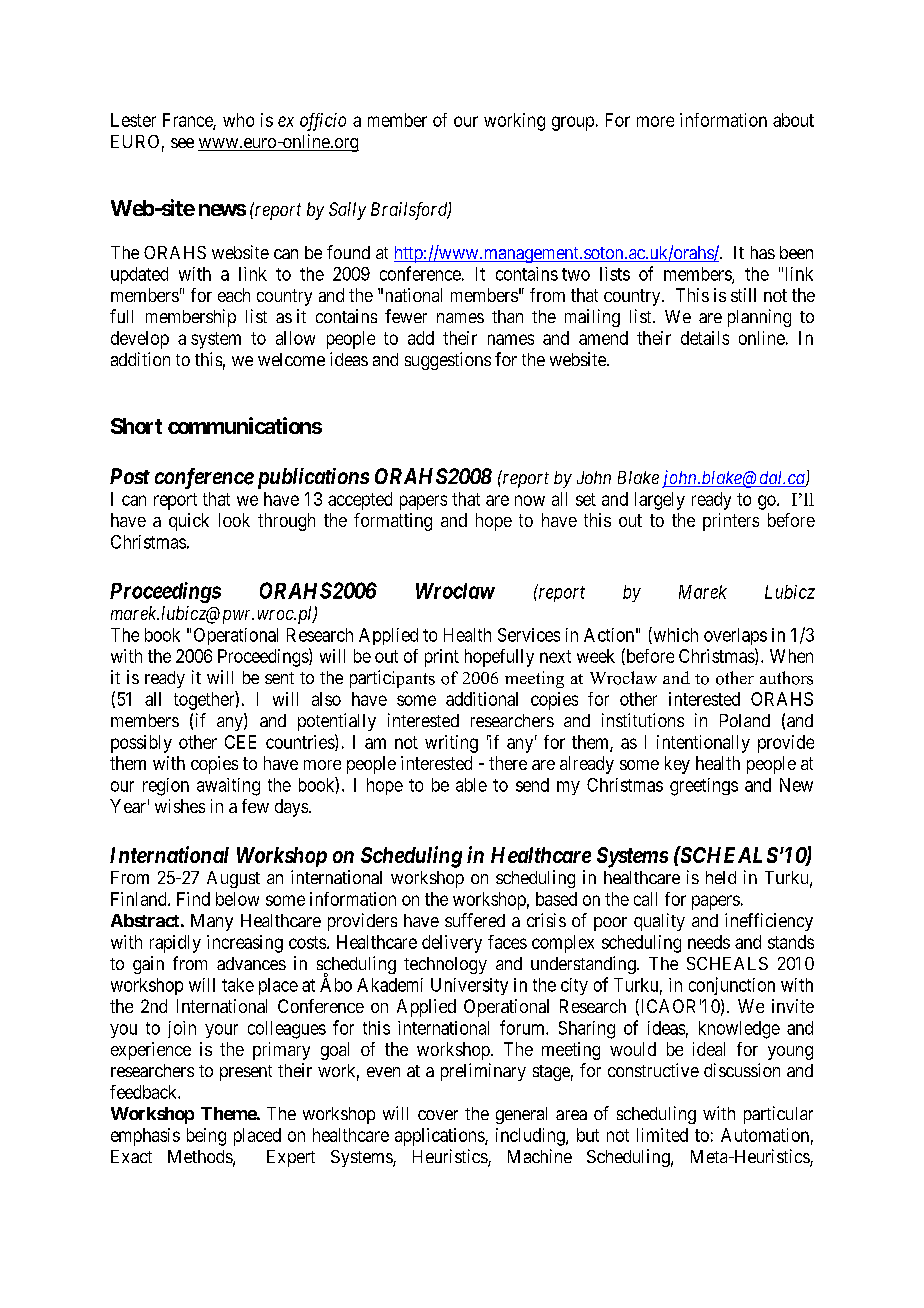 This screenshot has height=1308, width=924. Describe the element at coordinates (326, 699) in the screenshot. I see `also` at that location.
